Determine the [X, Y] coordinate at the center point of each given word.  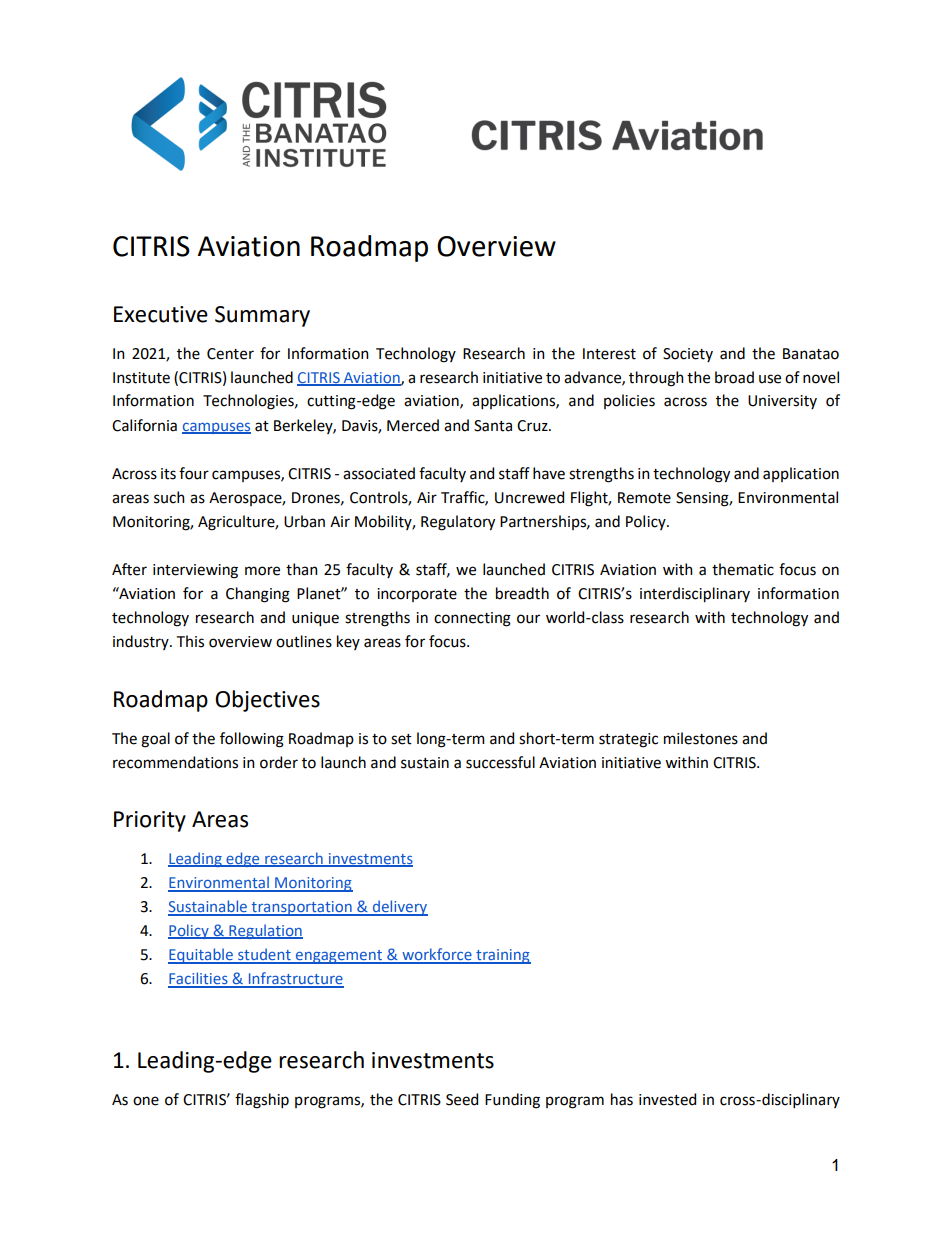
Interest [609, 354]
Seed [462, 1099]
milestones [701, 738]
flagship [262, 1101]
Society [688, 355]
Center [230, 354]
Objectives [267, 701]
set [401, 739]
